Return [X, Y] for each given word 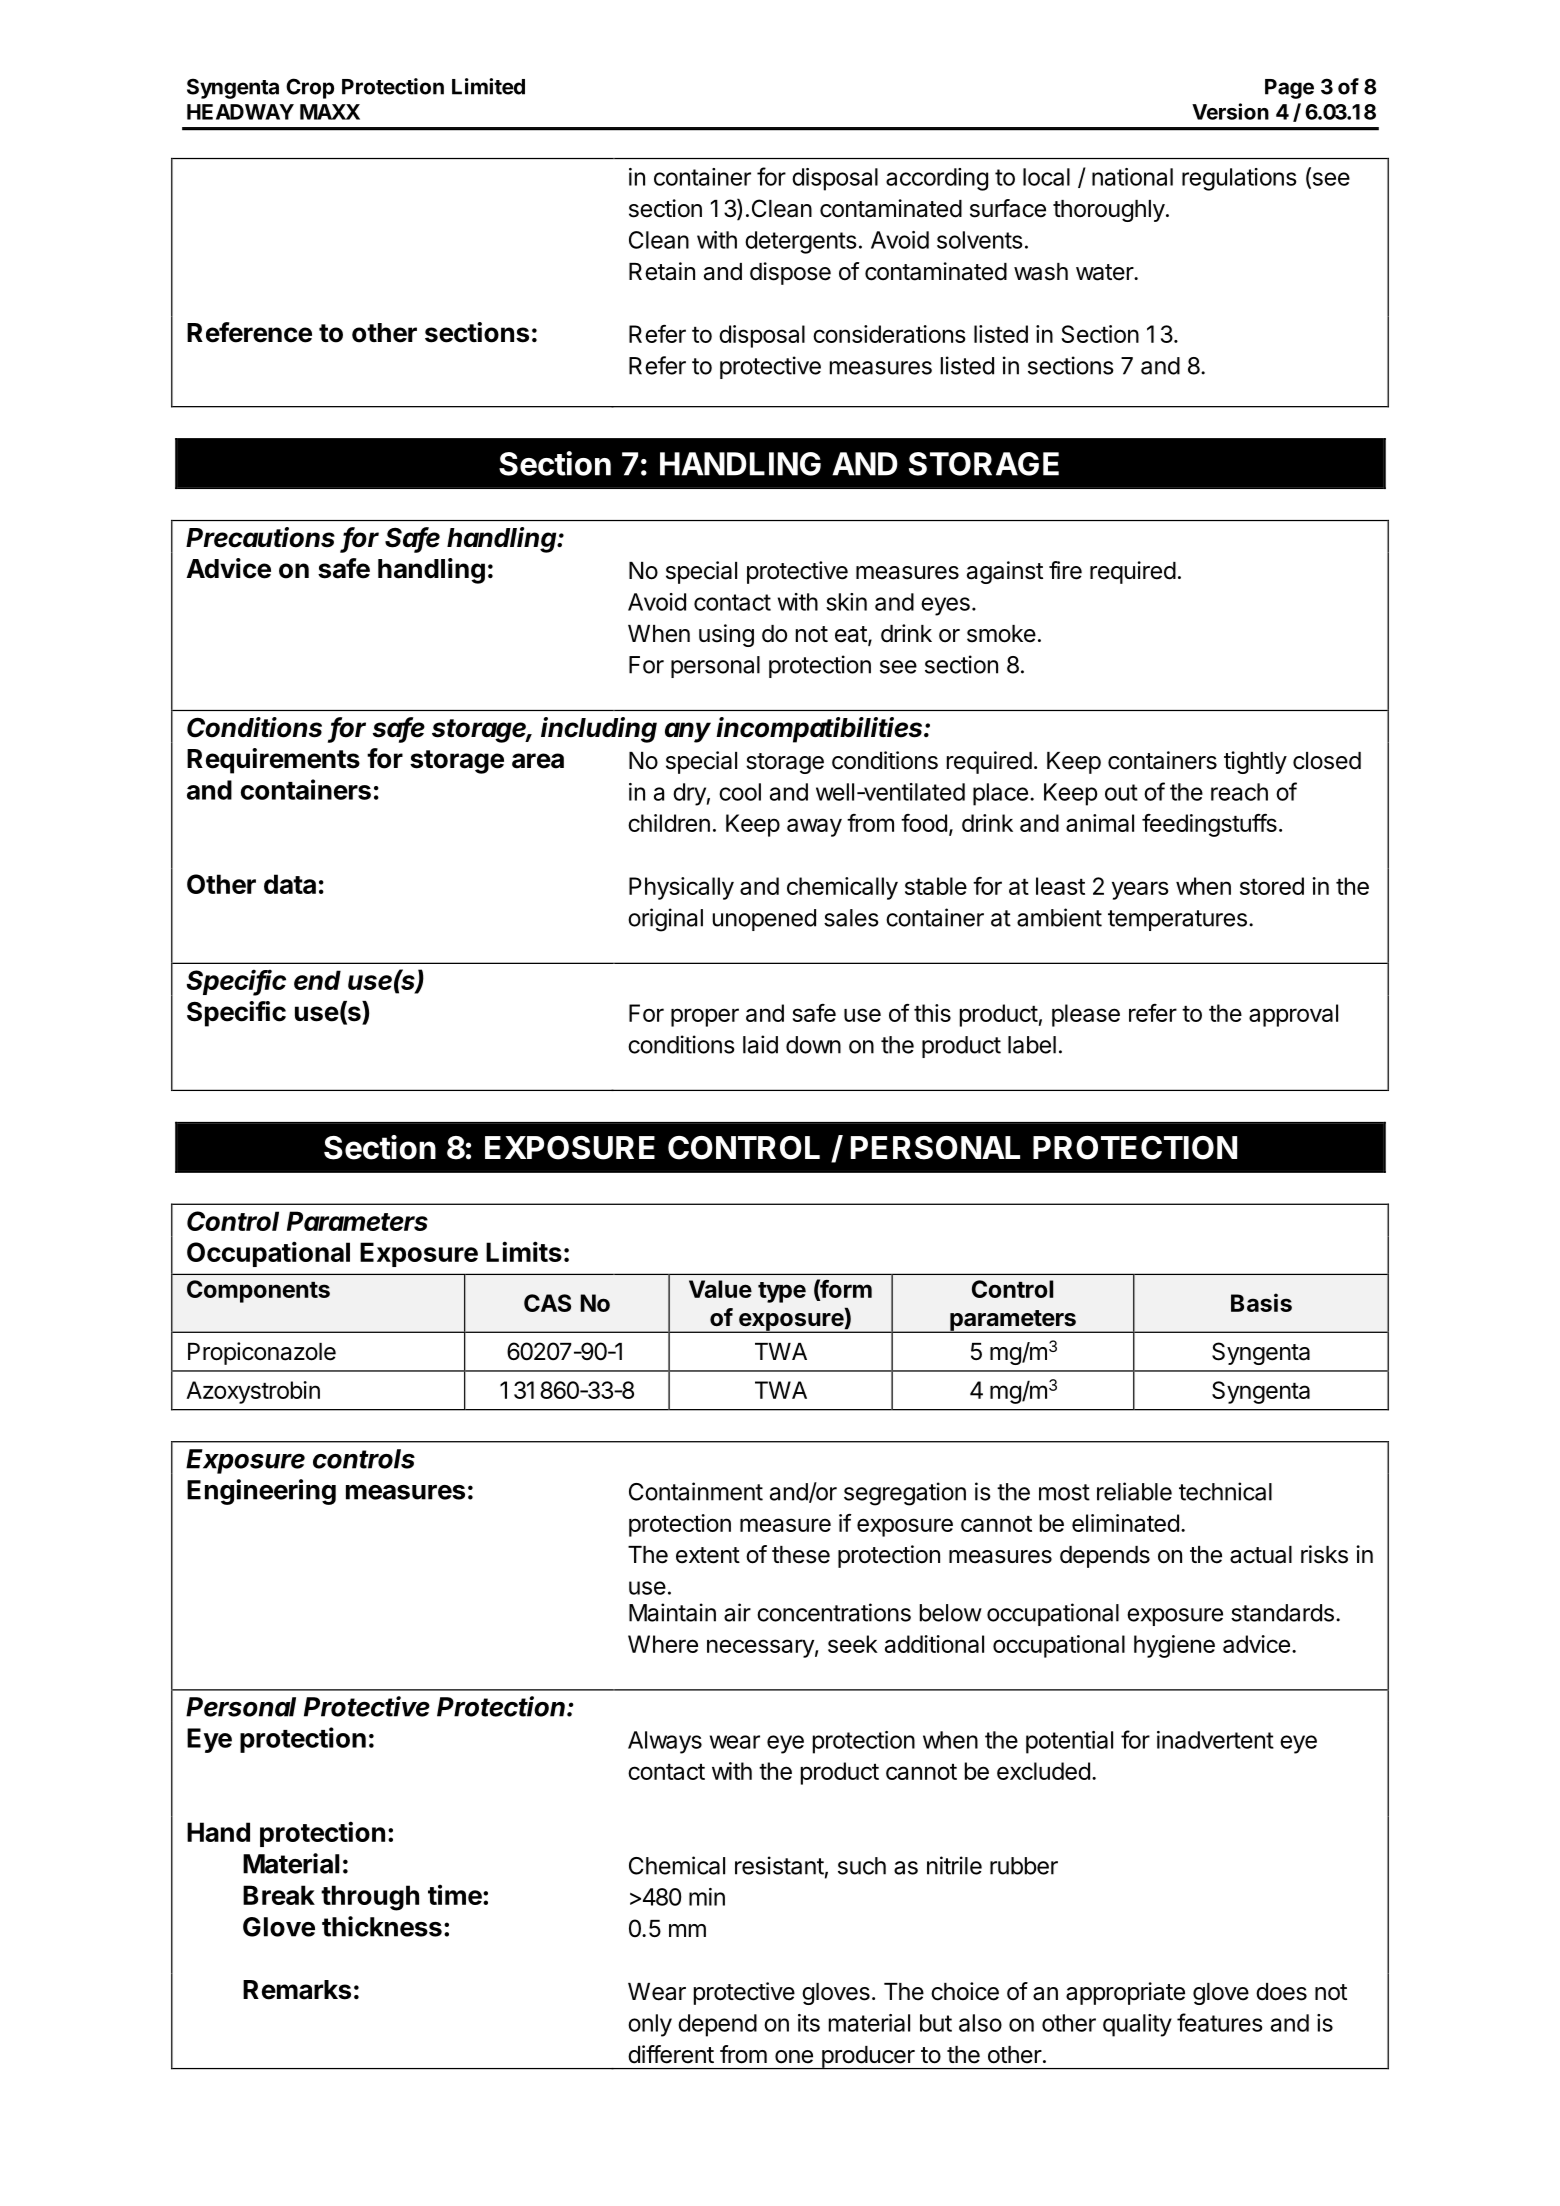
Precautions [260, 537]
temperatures [1177, 920]
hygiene [1174, 1646]
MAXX [330, 112]
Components [258, 1291]
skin [846, 602]
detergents [801, 242]
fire [1065, 570]
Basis [1261, 1302]
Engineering [261, 1492]
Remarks [297, 1990]
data [290, 884]
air [737, 1612]
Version [1230, 111]
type [782, 1292]
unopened [764, 920]
